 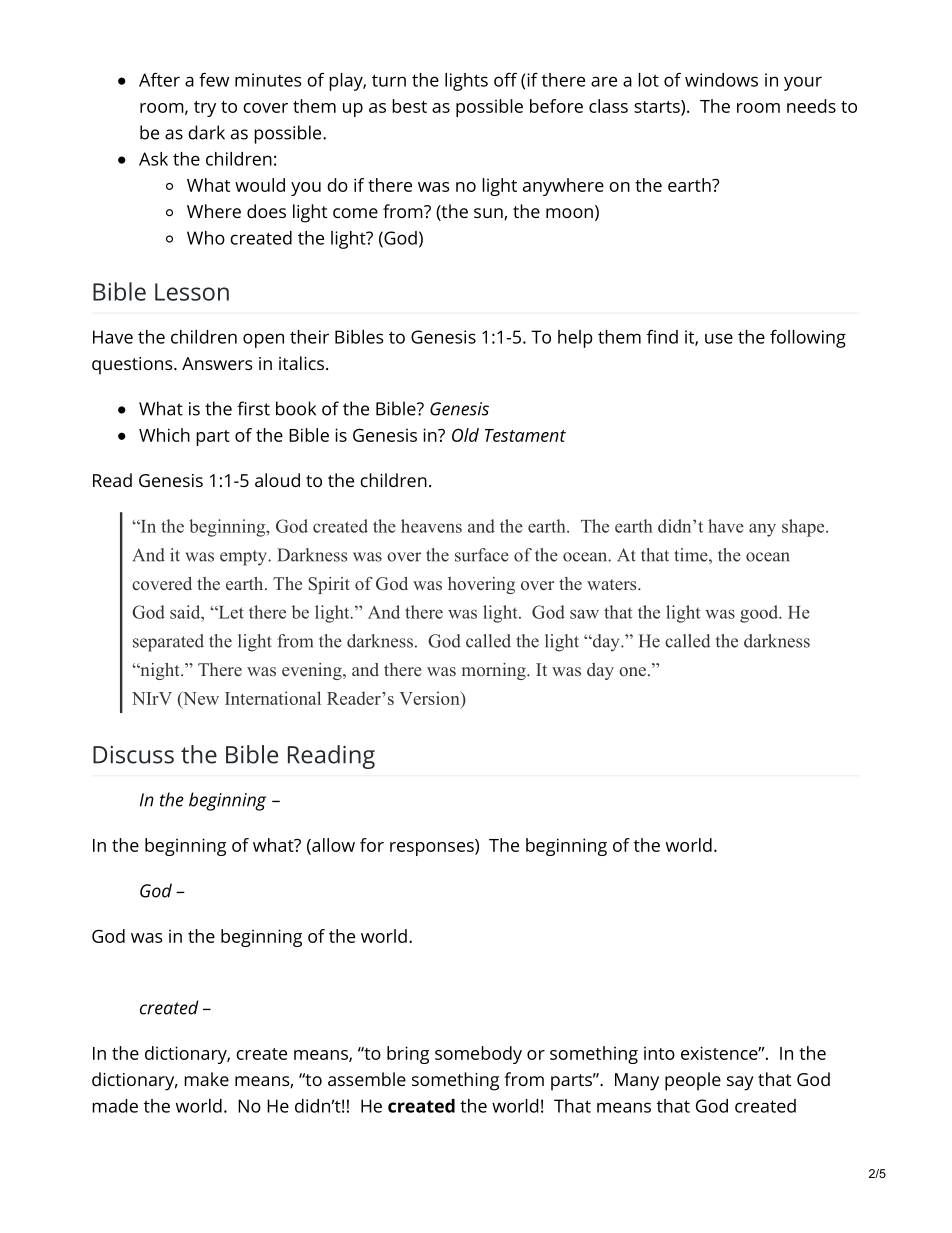 What do you see at coordinates (740, 1083) in the document?
I see `say` at bounding box center [740, 1083].
